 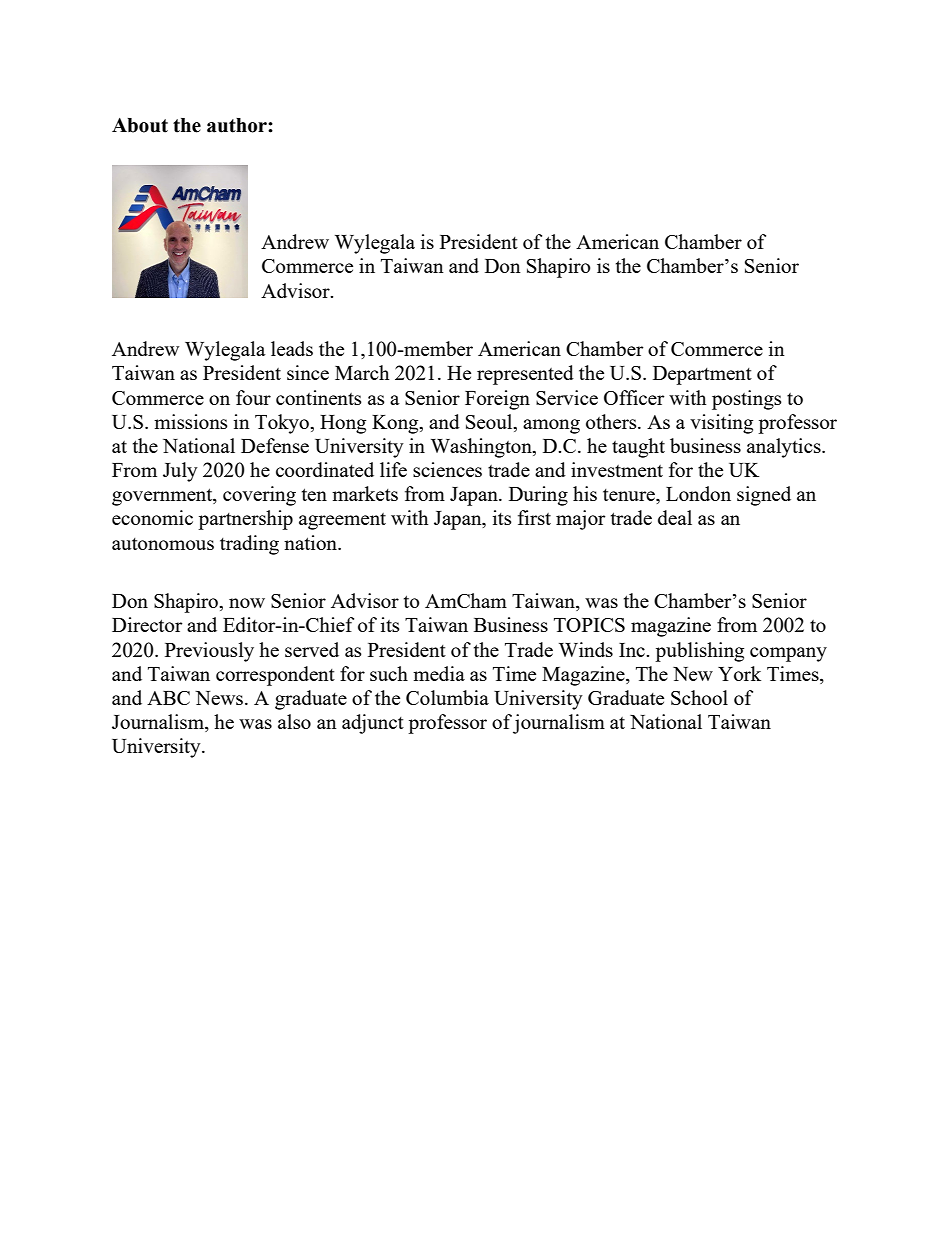 I want to click on News, so click(x=220, y=698).
